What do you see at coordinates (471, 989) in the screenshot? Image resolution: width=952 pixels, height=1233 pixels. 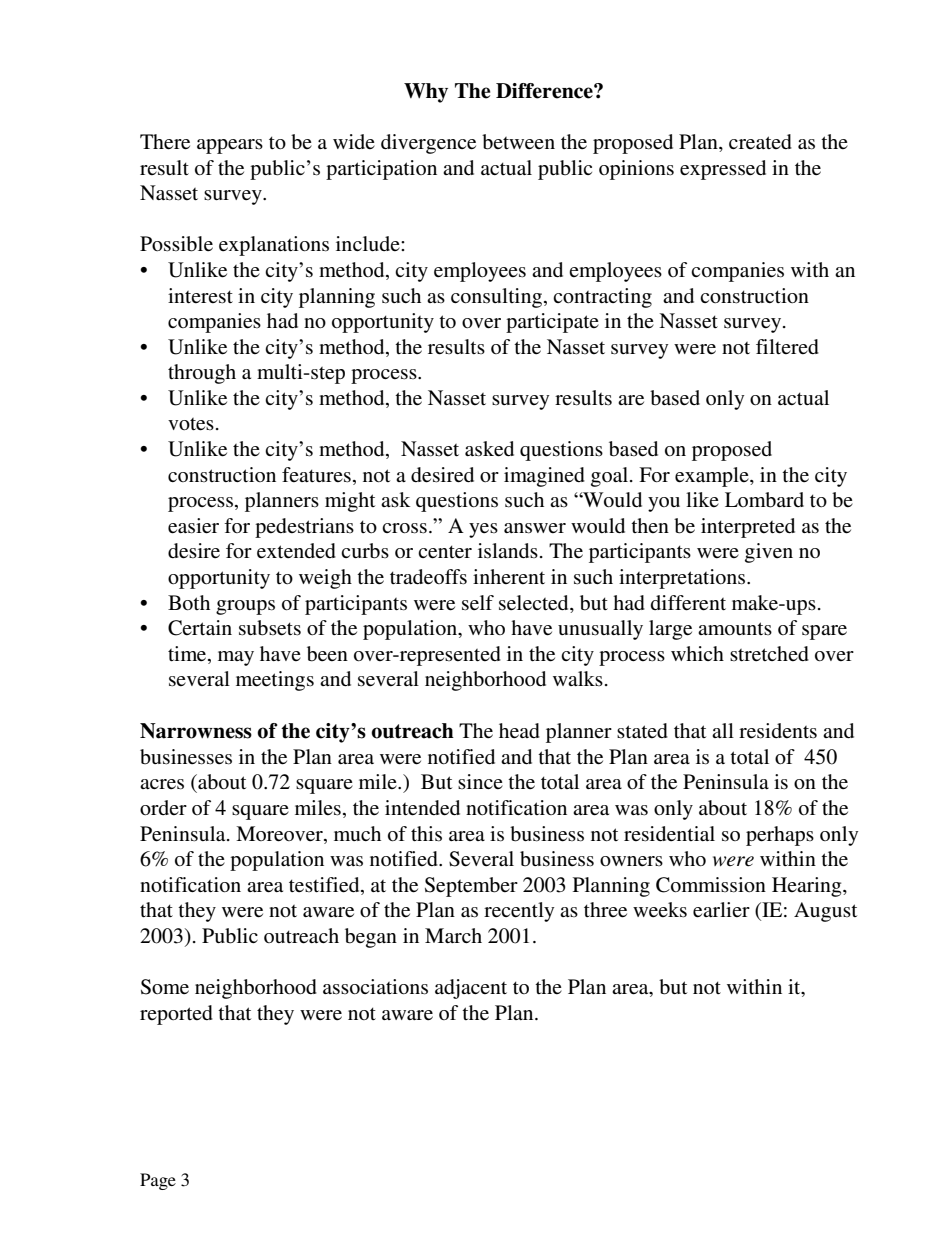 I see `adjacent` at bounding box center [471, 989].
